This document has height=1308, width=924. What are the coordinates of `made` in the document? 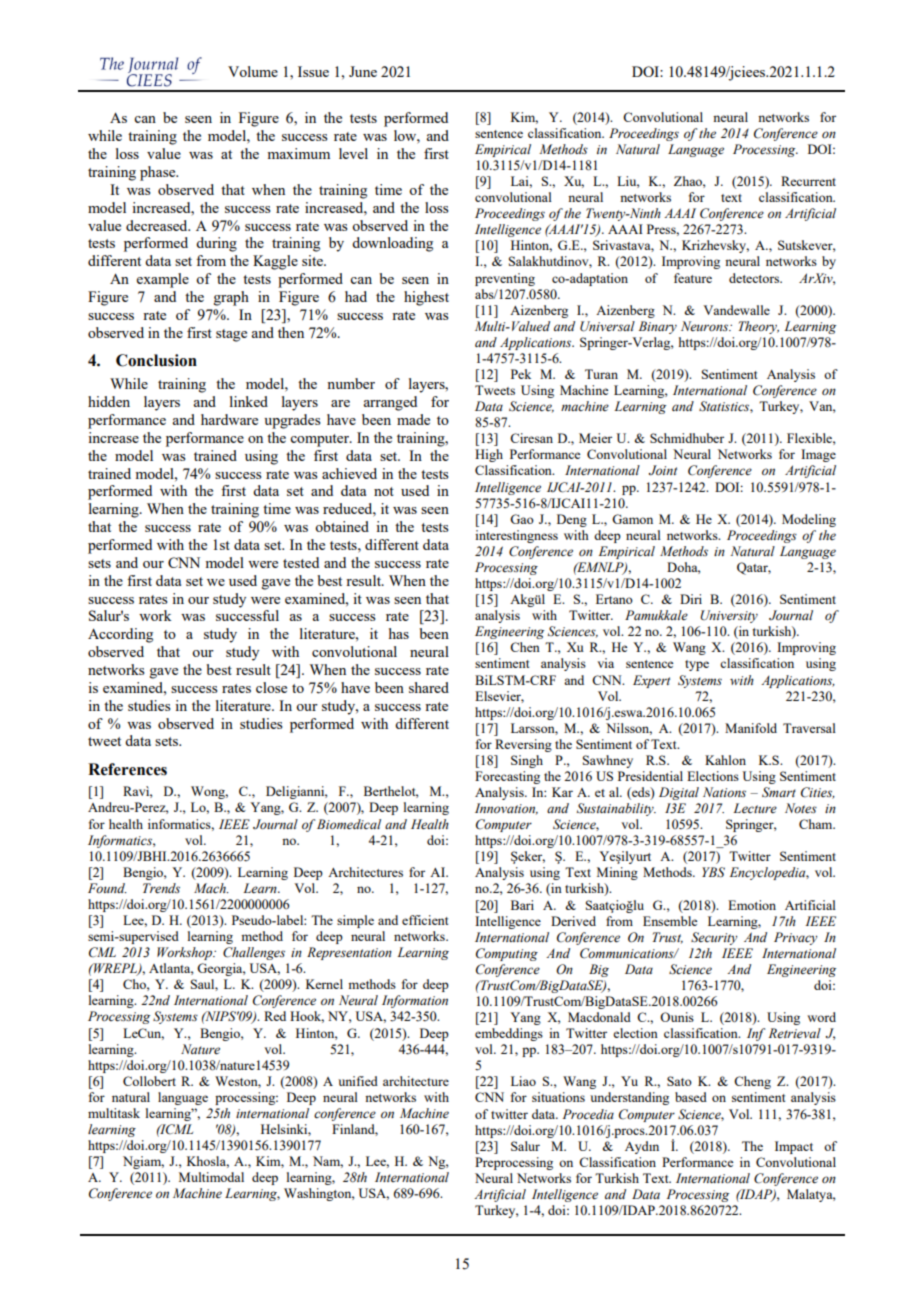 It's located at (413, 419).
